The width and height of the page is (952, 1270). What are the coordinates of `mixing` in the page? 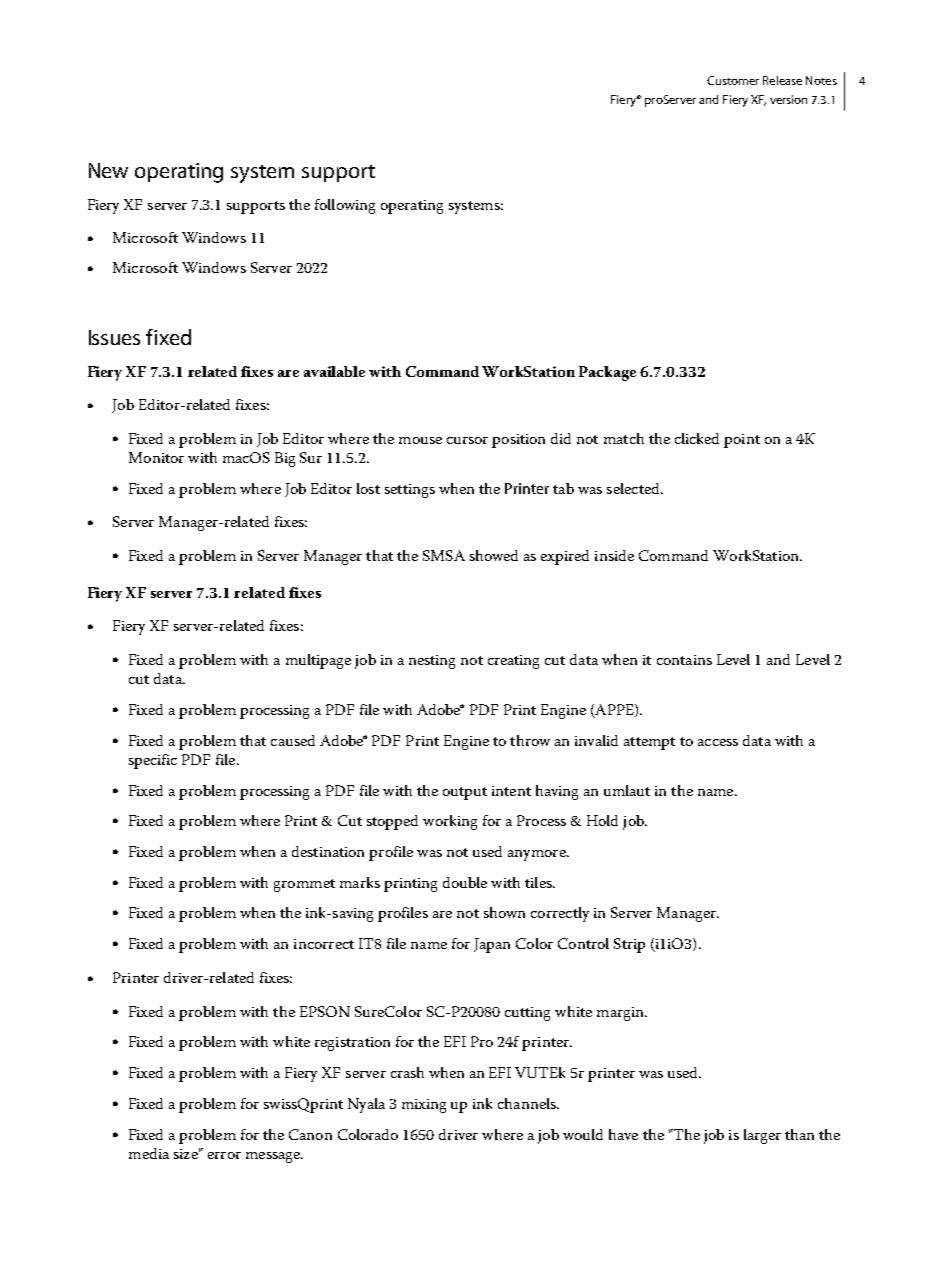 It's located at (424, 1106).
